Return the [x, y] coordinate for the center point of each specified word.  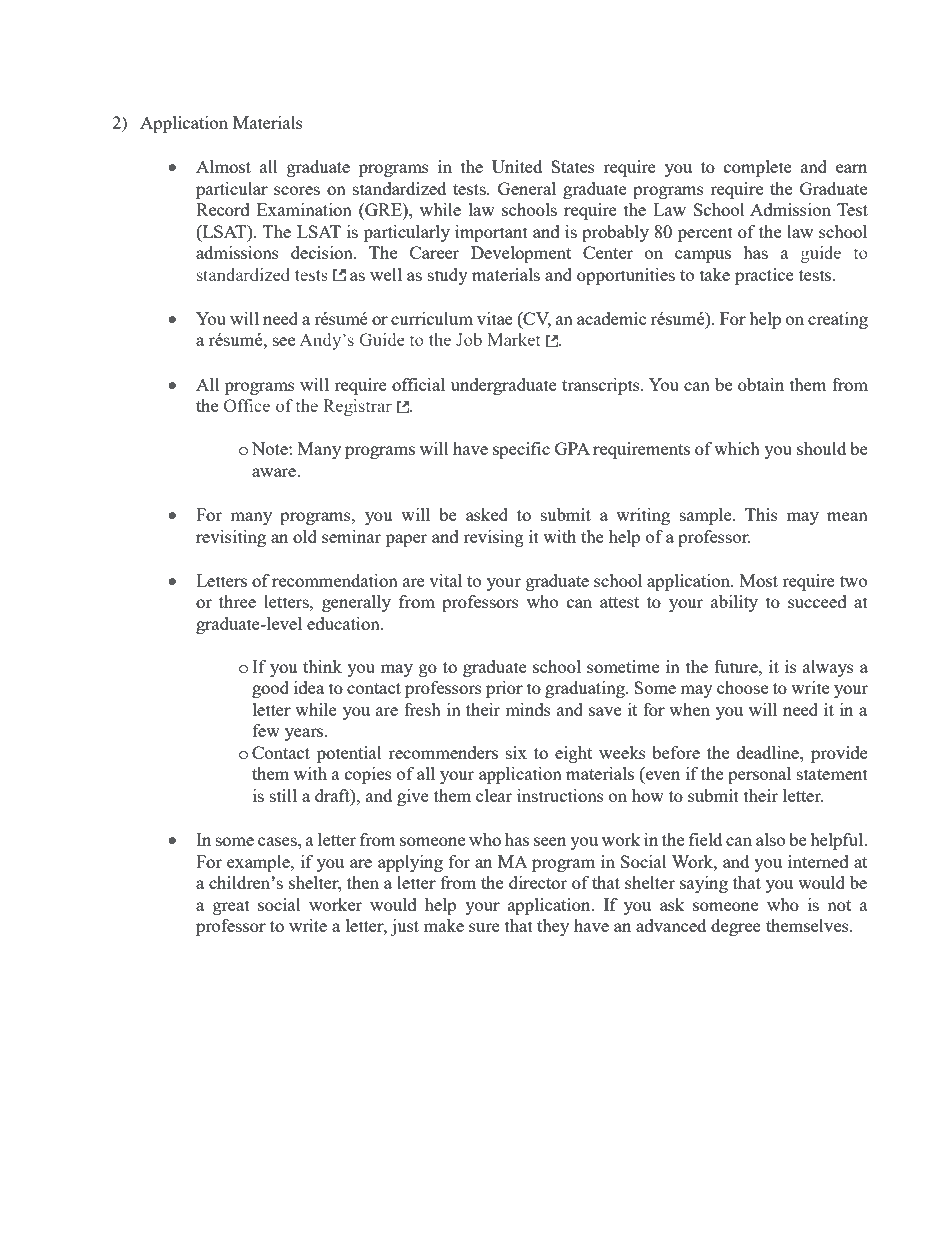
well [386, 274]
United [517, 166]
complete [758, 168]
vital [445, 580]
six [516, 752]
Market [513, 339]
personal [759, 775]
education [344, 623]
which [737, 448]
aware [275, 472]
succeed [817, 601]
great [231, 907]
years [305, 734]
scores [297, 190]
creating [838, 320]
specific [521, 450]
